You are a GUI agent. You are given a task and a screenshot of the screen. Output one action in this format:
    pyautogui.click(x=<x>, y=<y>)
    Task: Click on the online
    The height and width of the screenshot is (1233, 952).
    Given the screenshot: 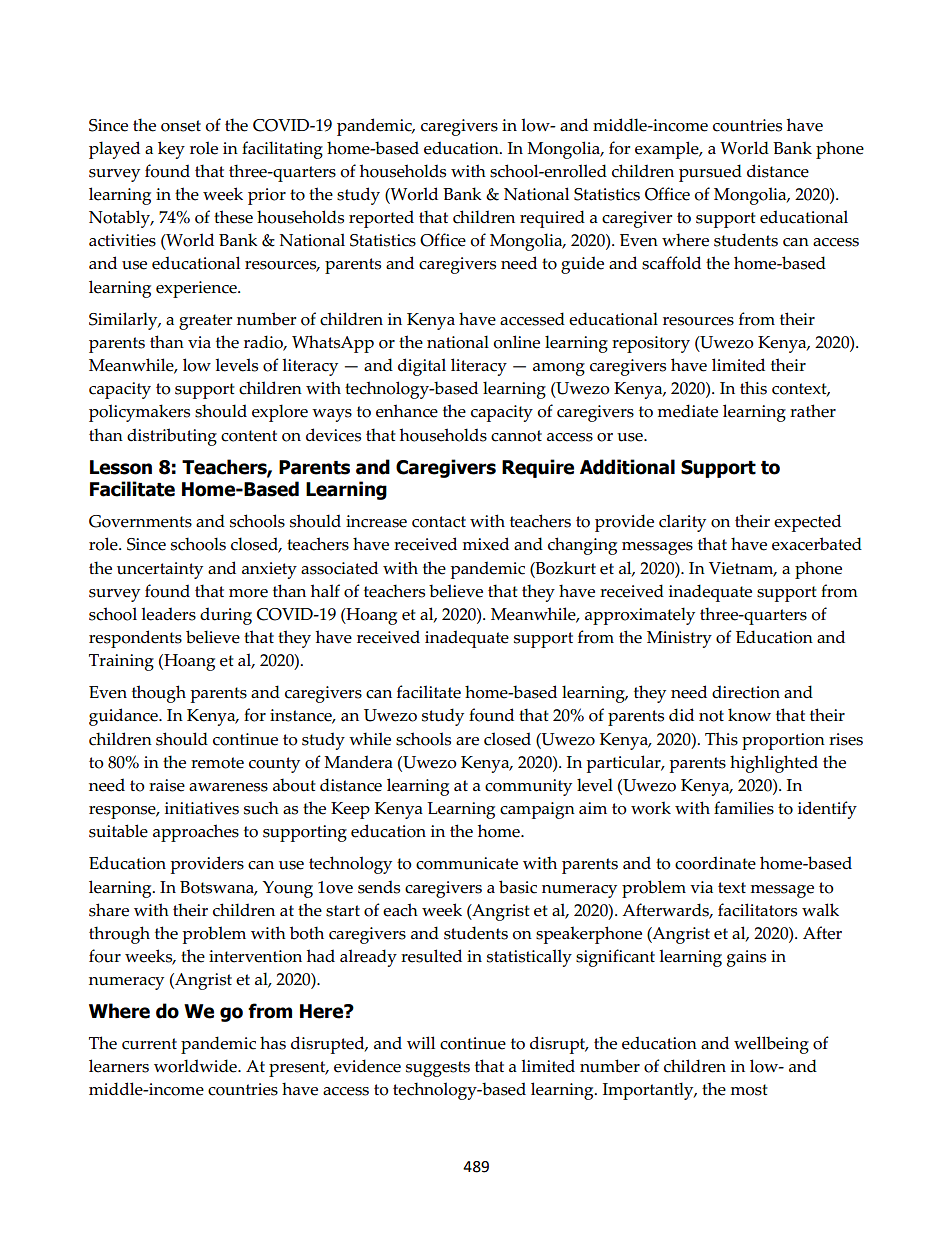 What is the action you would take?
    pyautogui.click(x=516, y=342)
